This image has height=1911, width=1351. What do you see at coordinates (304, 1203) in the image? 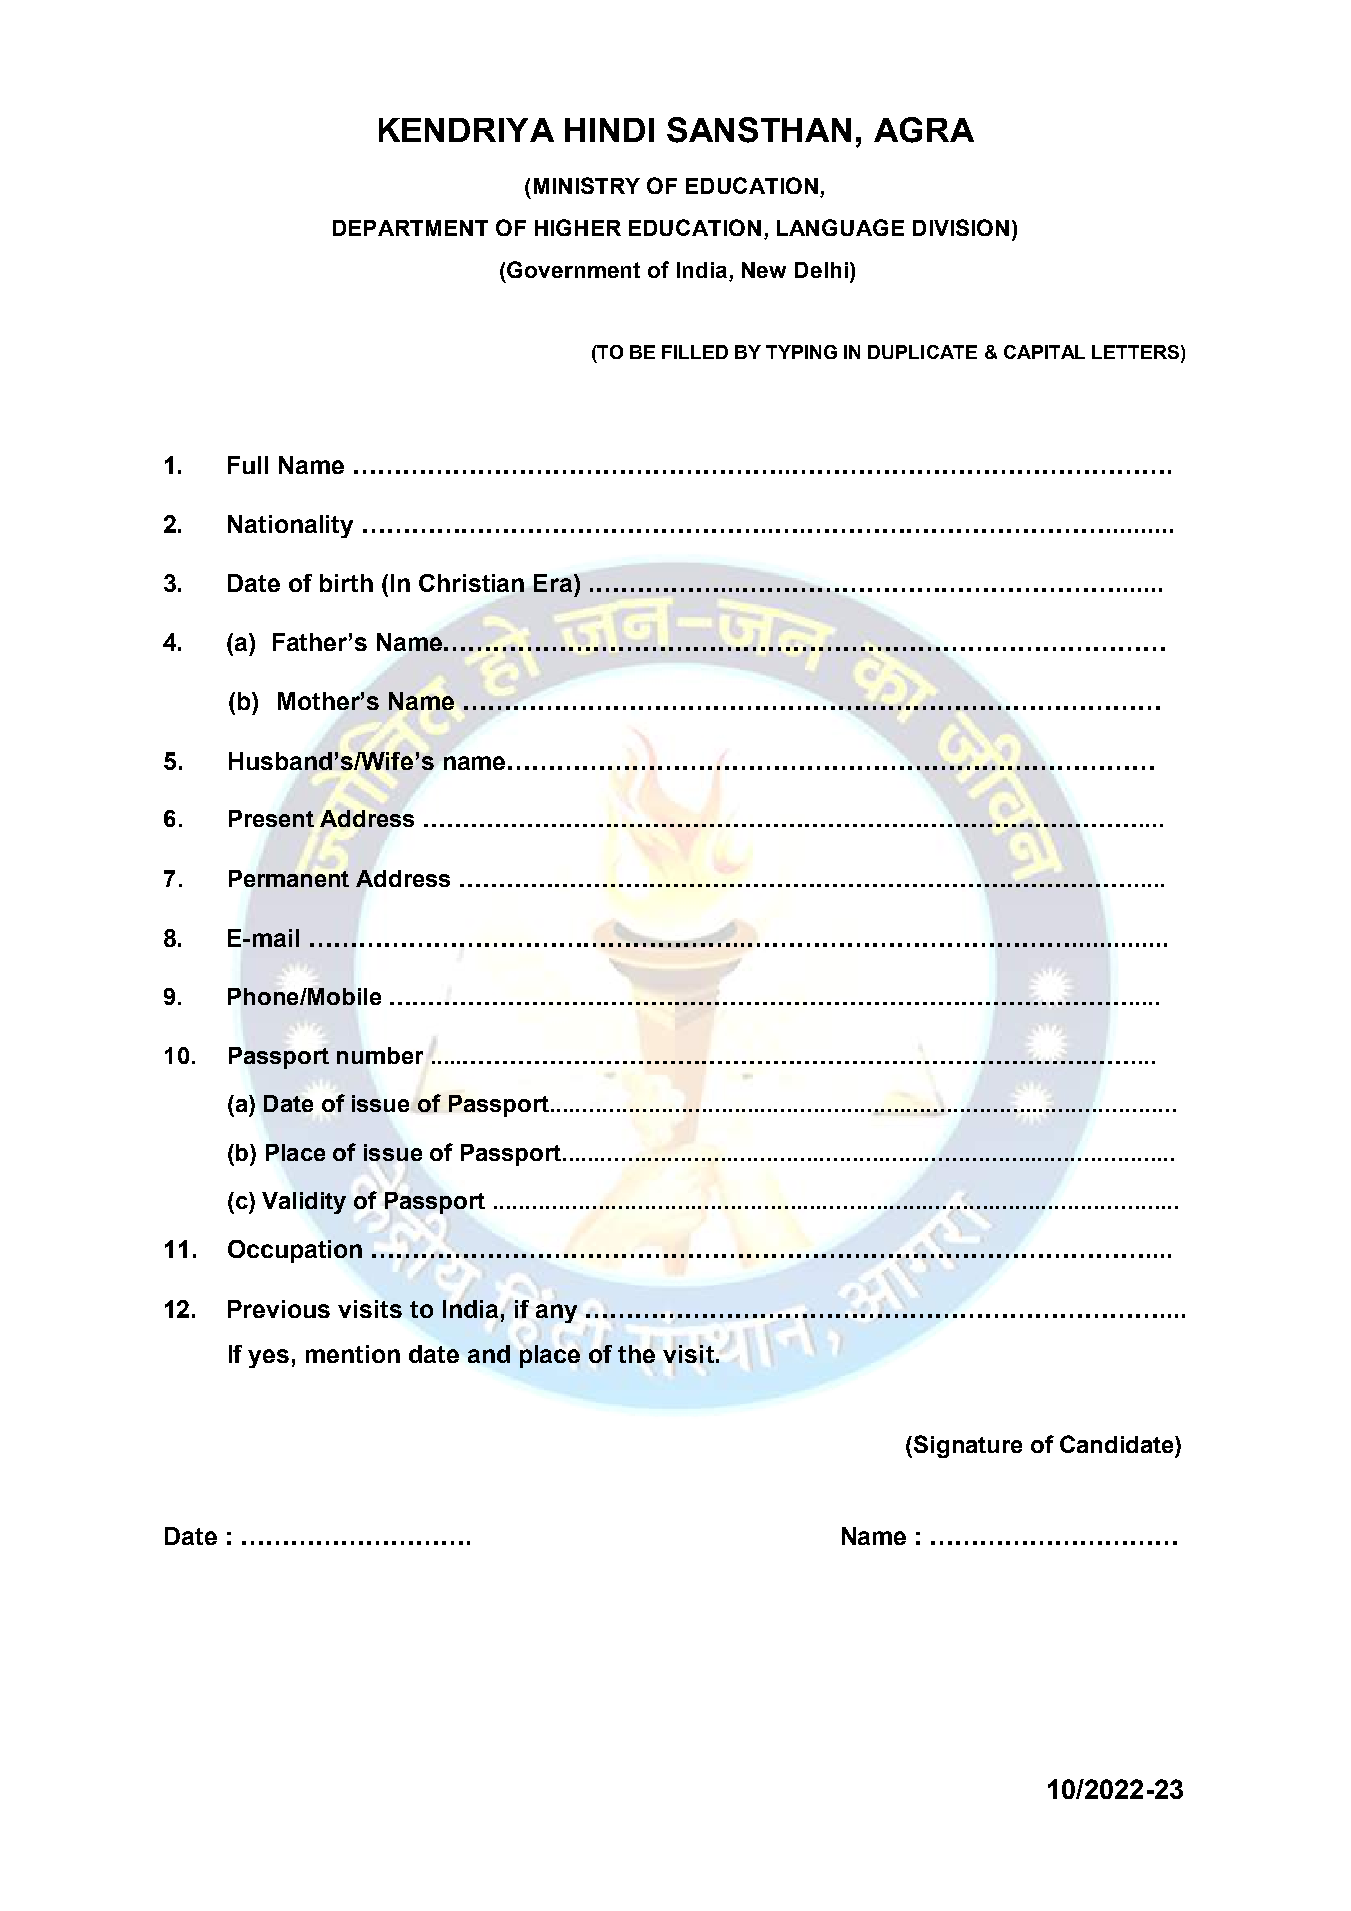
I see `Validity` at bounding box center [304, 1203].
